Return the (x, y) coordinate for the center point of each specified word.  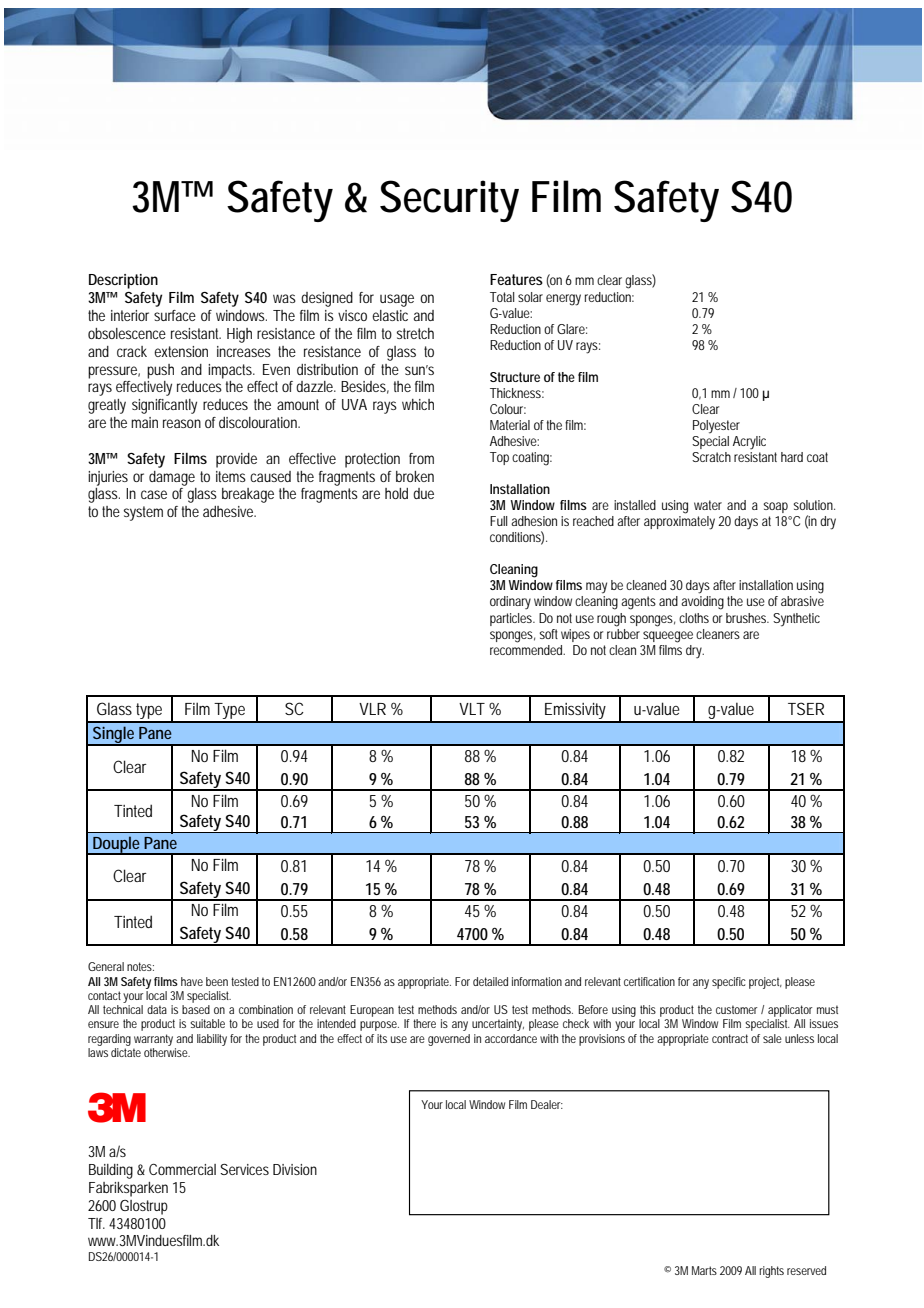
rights (771, 1272)
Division (295, 1169)
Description (123, 281)
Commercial (182, 1169)
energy (563, 300)
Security (449, 201)
